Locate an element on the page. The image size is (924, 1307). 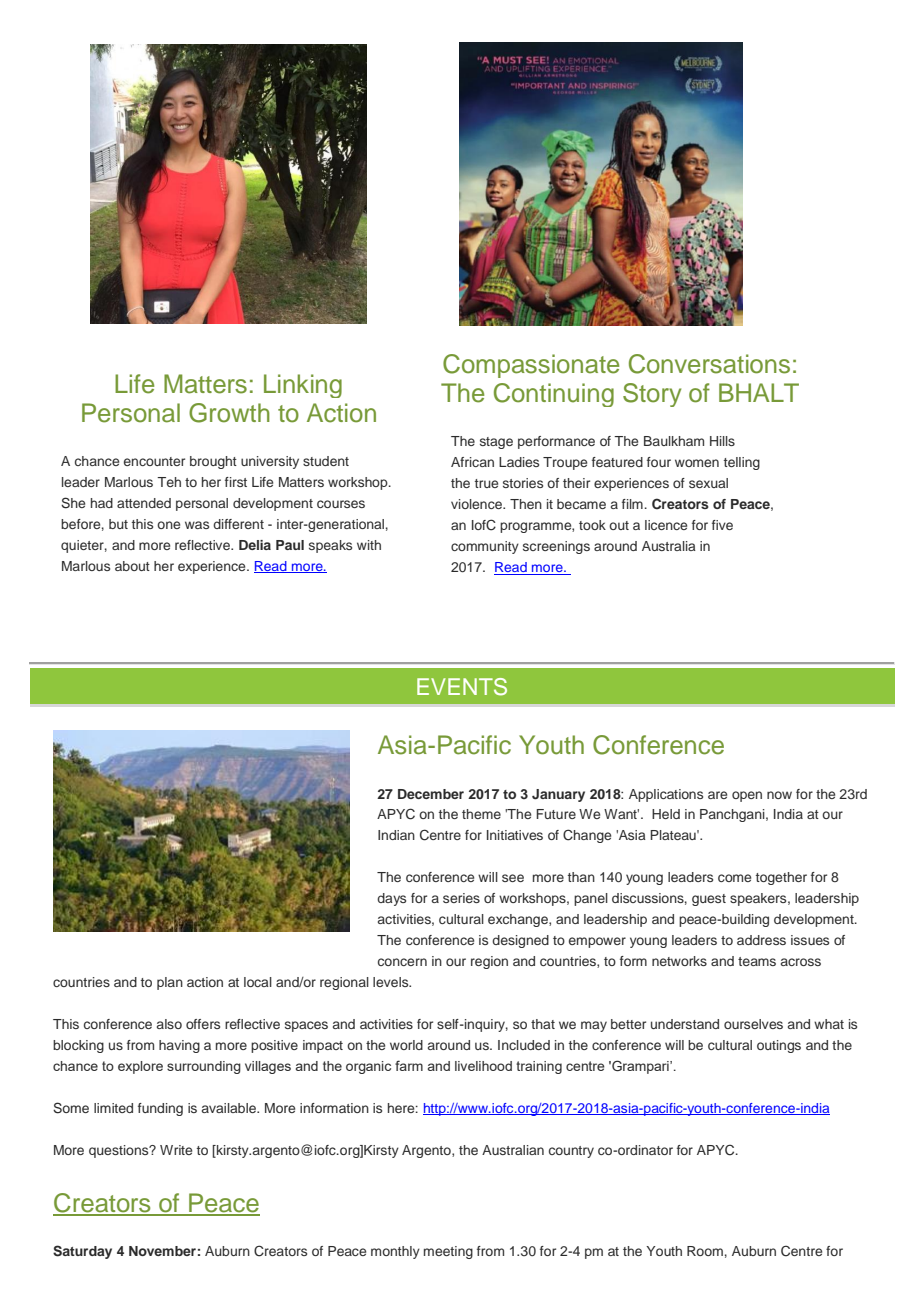
open is located at coordinates (747, 796).
